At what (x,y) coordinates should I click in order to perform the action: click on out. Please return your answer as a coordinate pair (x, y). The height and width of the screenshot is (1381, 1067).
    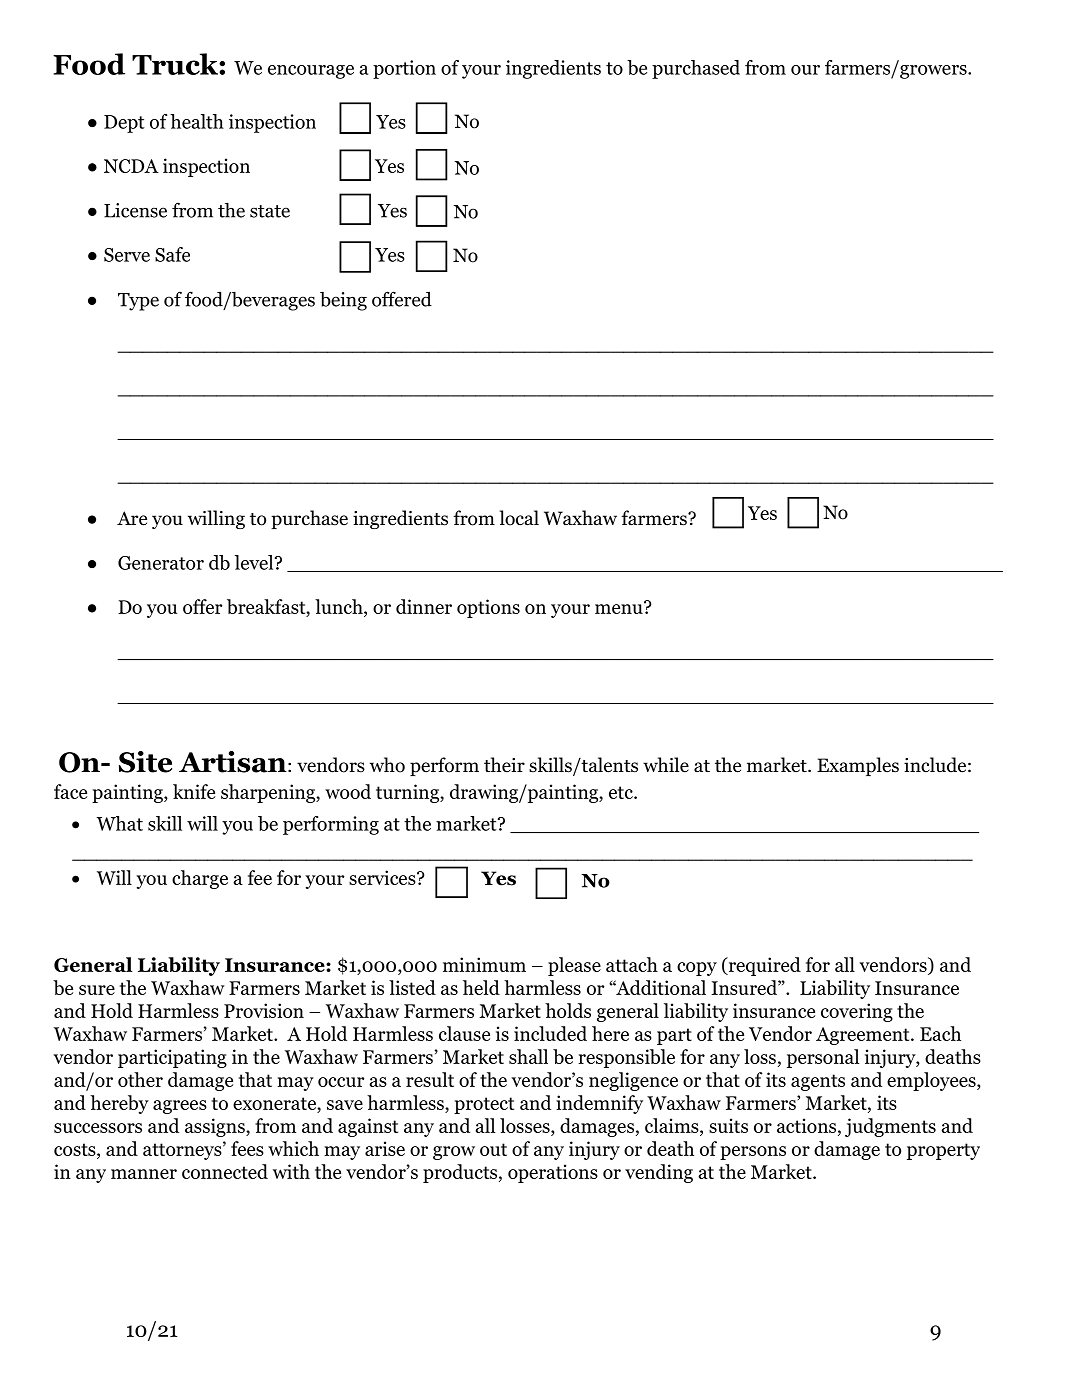
    Looking at the image, I should click on (493, 1149).
